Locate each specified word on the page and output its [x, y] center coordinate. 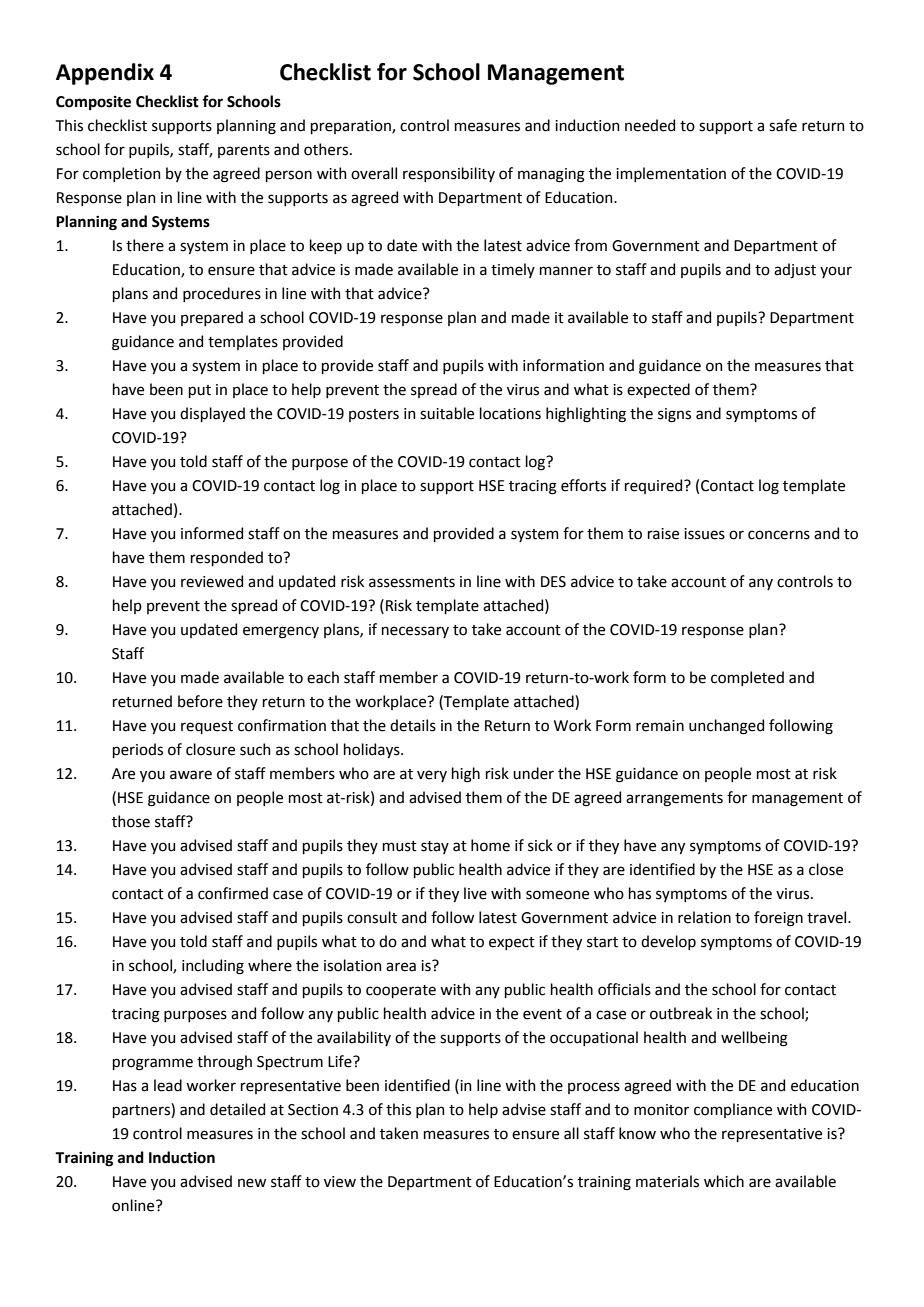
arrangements [674, 800]
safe [783, 125]
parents [244, 151]
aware [191, 775]
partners [142, 1110]
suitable [447, 413]
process [594, 1088]
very [432, 776]
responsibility [449, 174]
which [724, 1181]
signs [674, 415]
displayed [212, 414]
